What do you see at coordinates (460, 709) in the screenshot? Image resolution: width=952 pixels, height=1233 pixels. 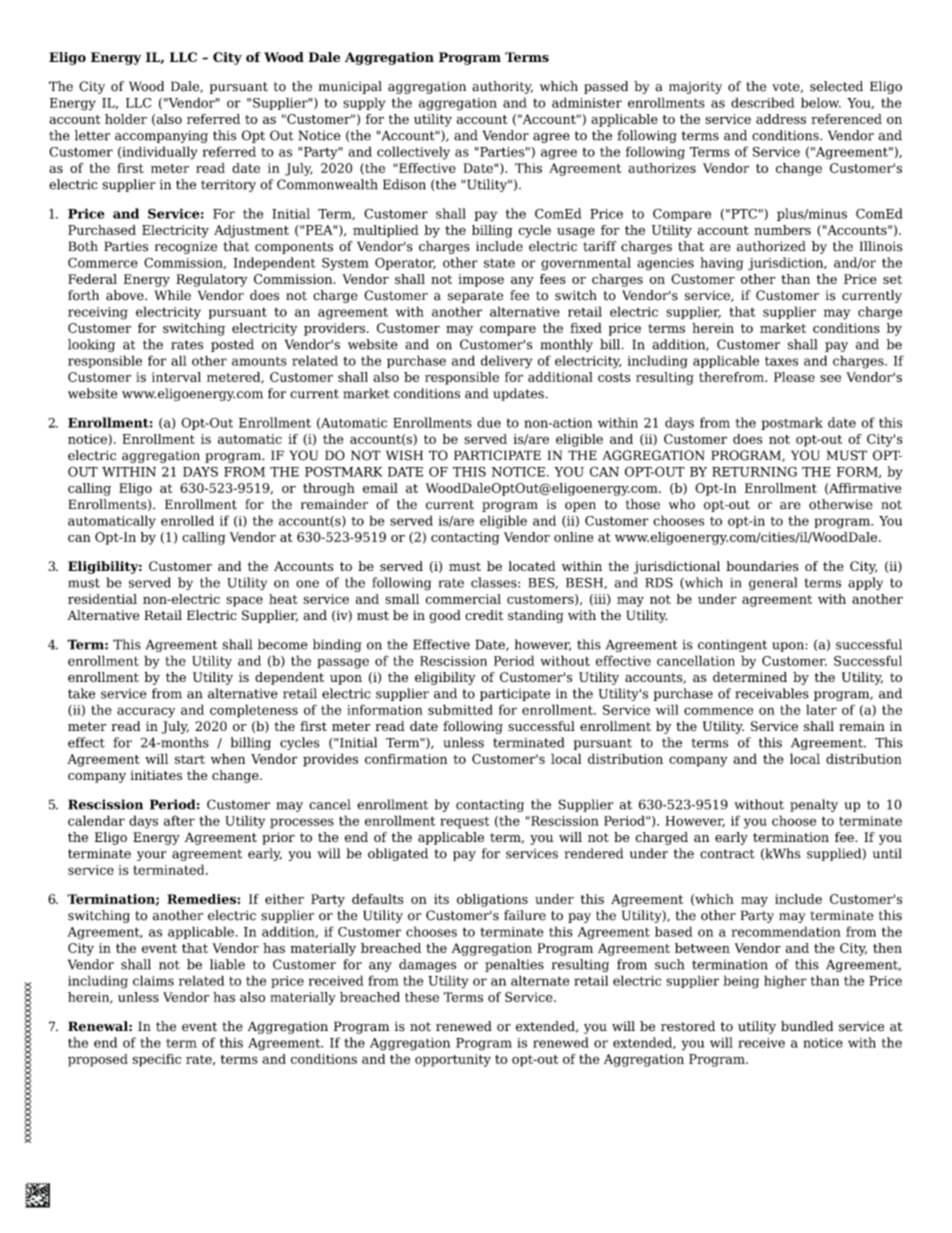 I see `submitted` at bounding box center [460, 709].
